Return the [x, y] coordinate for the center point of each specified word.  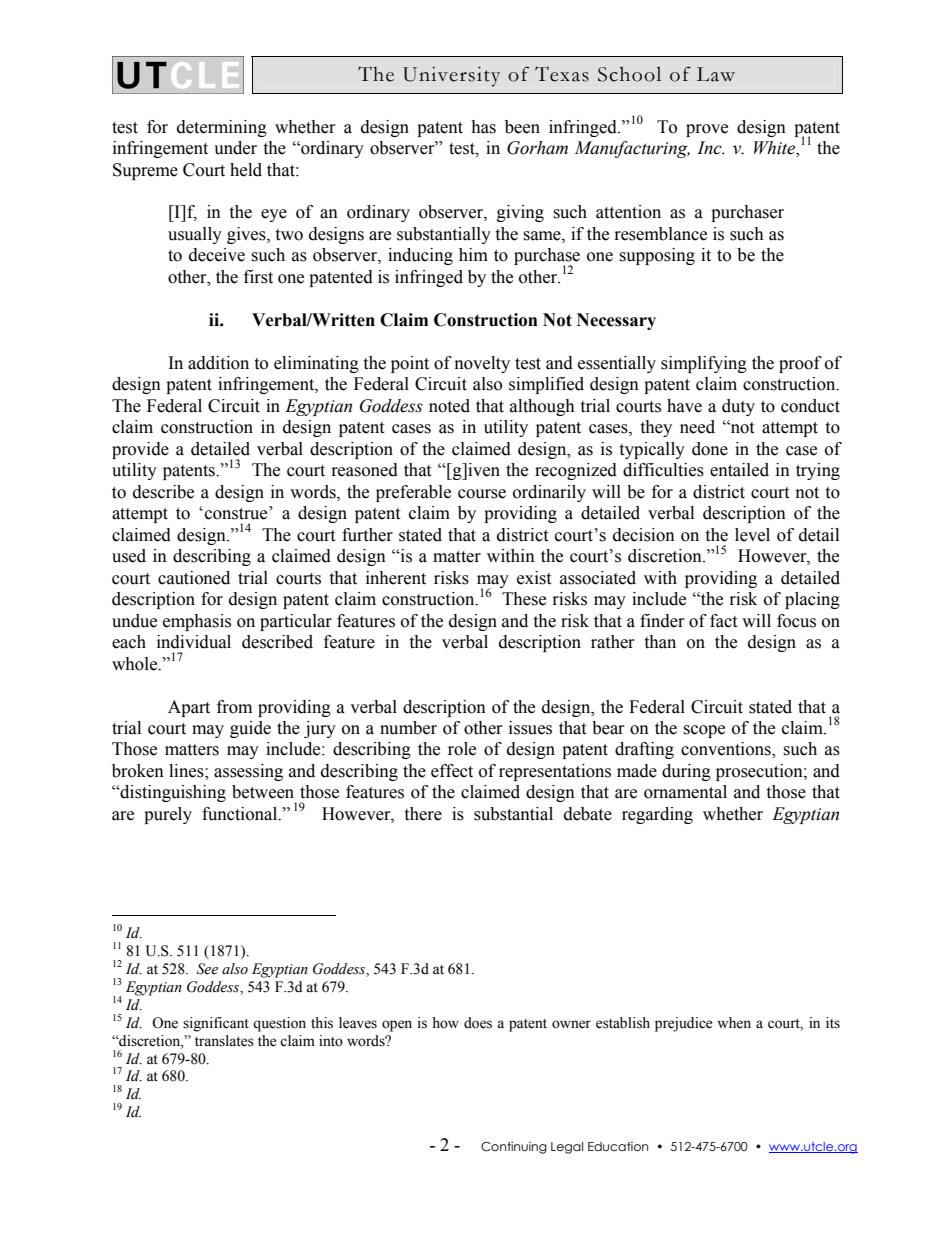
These [524, 599]
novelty [482, 364]
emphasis [197, 622]
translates [224, 1041]
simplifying [704, 364]
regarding [657, 815]
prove [707, 130]
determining [222, 128]
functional [241, 814]
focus [796, 621]
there [423, 814]
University [451, 77]
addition [218, 363]
